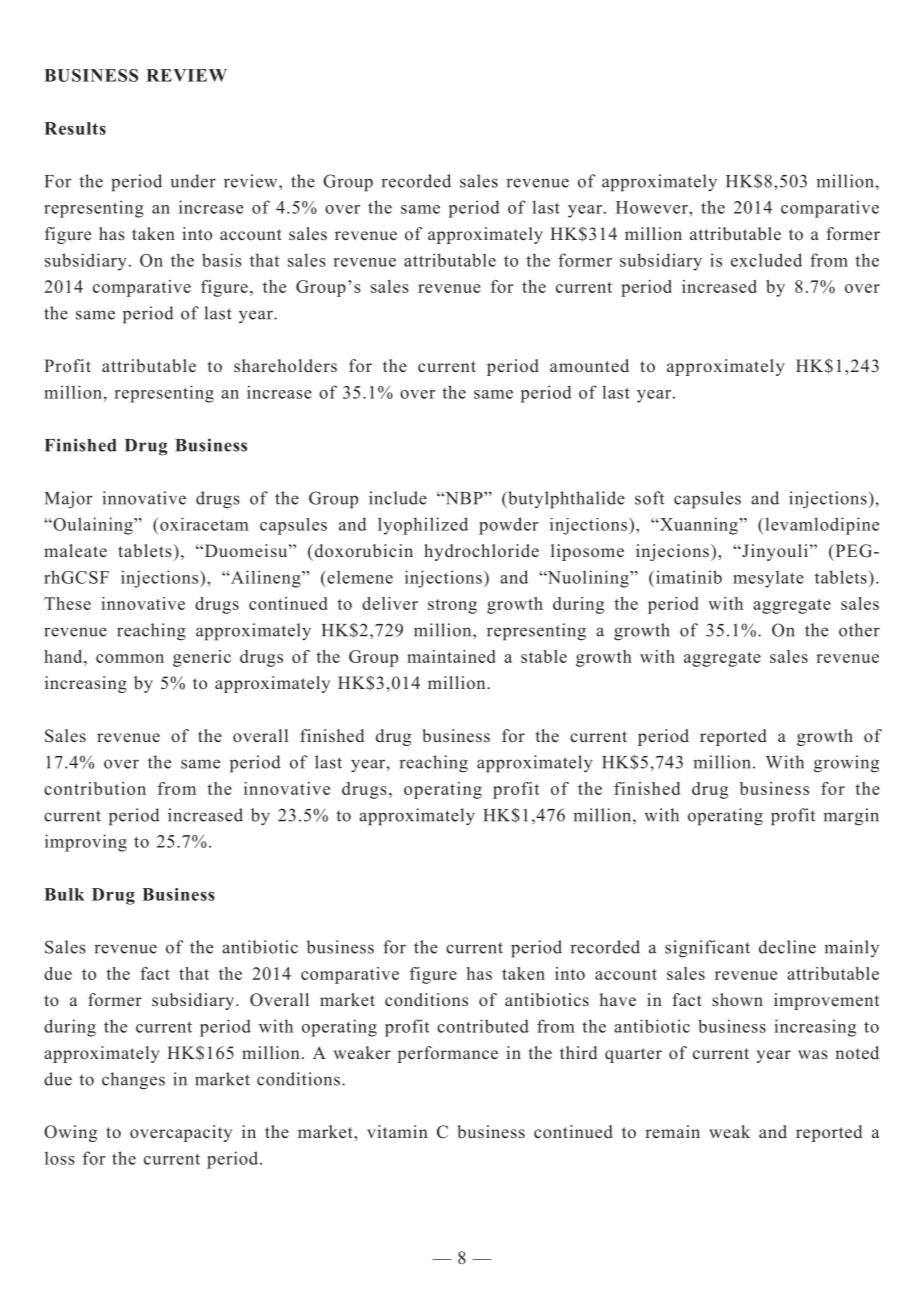 This image has width=924, height=1308. What do you see at coordinates (649, 498) in the image?
I see `soft` at bounding box center [649, 498].
